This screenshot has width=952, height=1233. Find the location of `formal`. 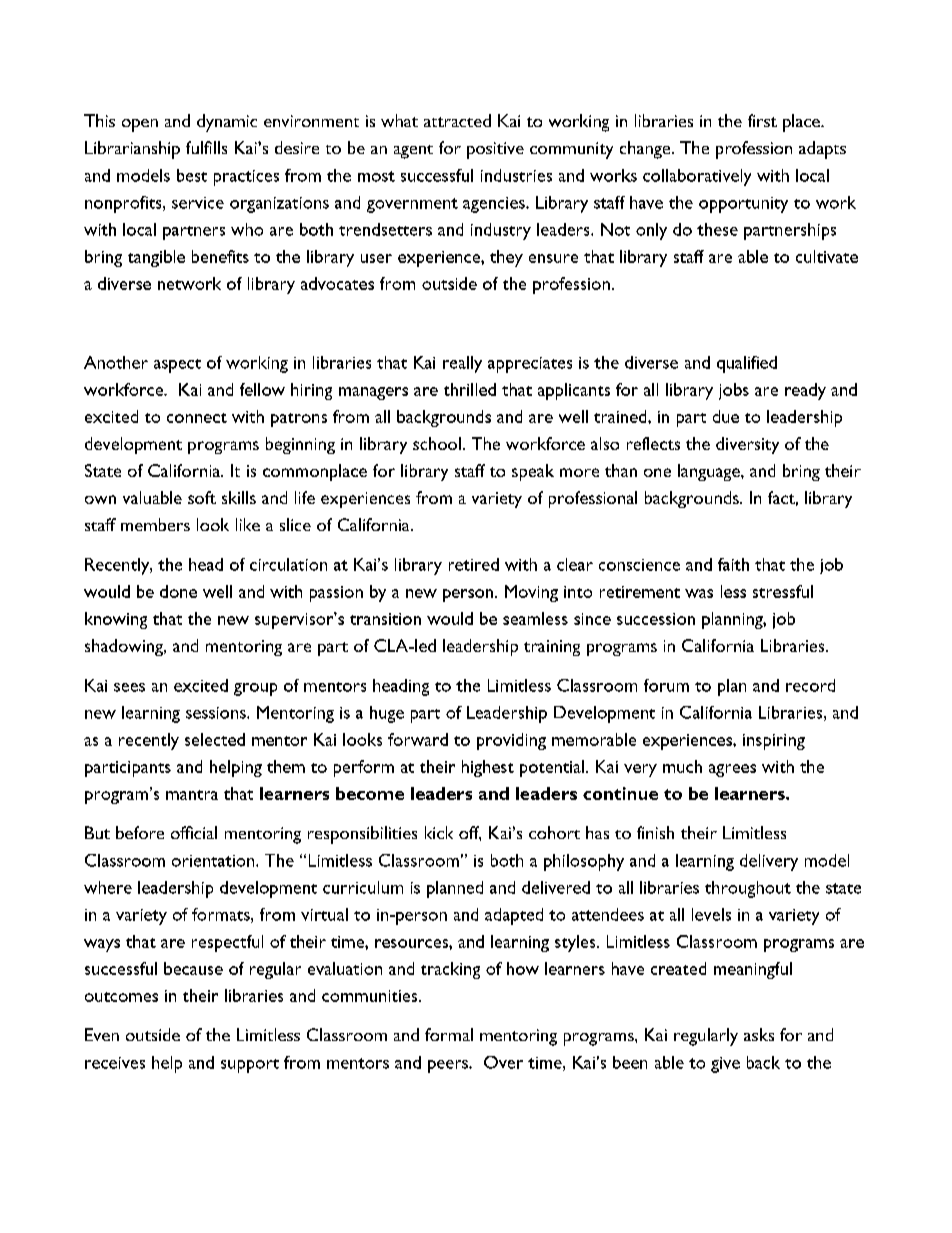

formal is located at coordinates (449, 1034).
